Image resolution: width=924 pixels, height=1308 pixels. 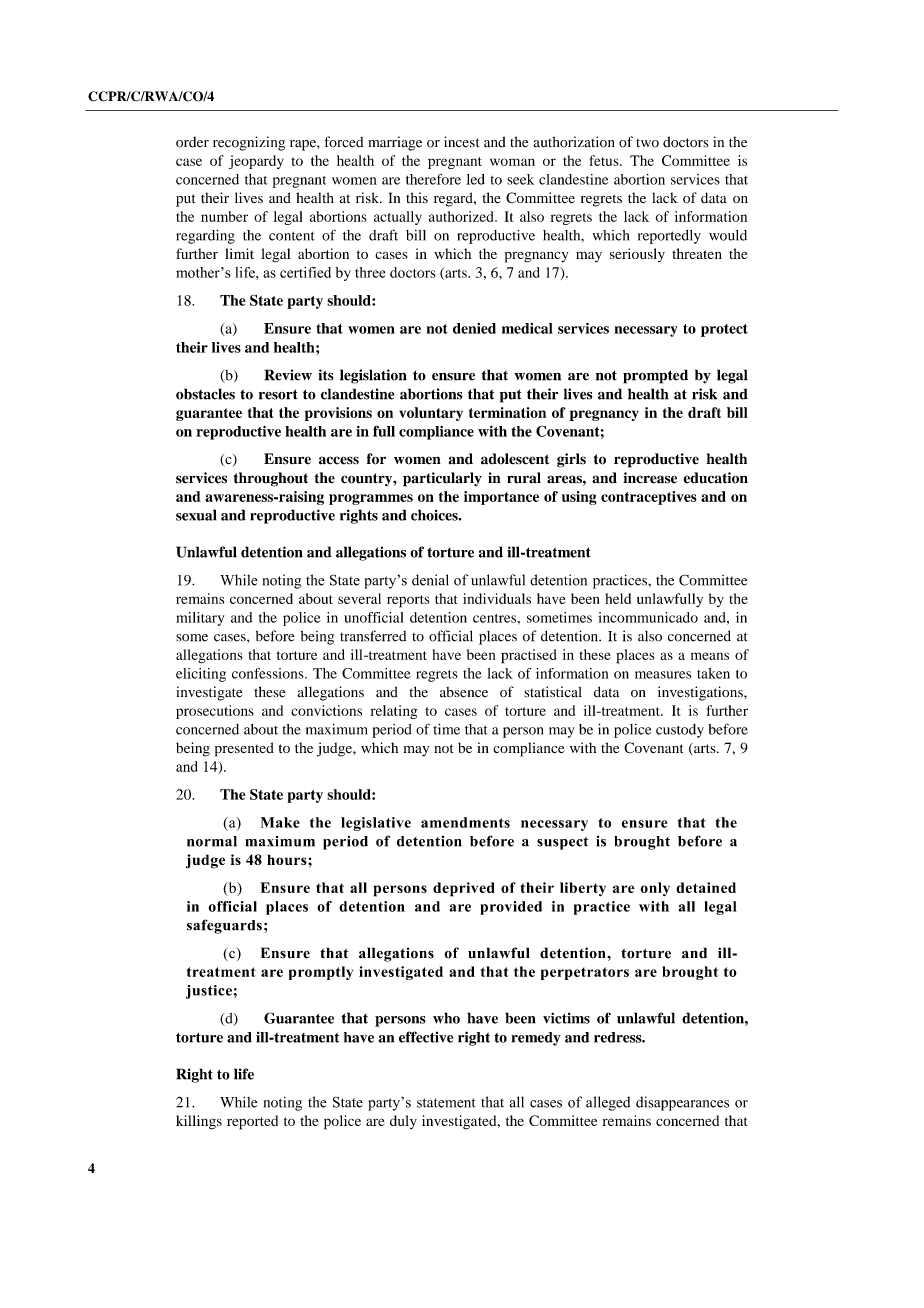 What do you see at coordinates (244, 749) in the screenshot?
I see `presented` at bounding box center [244, 749].
